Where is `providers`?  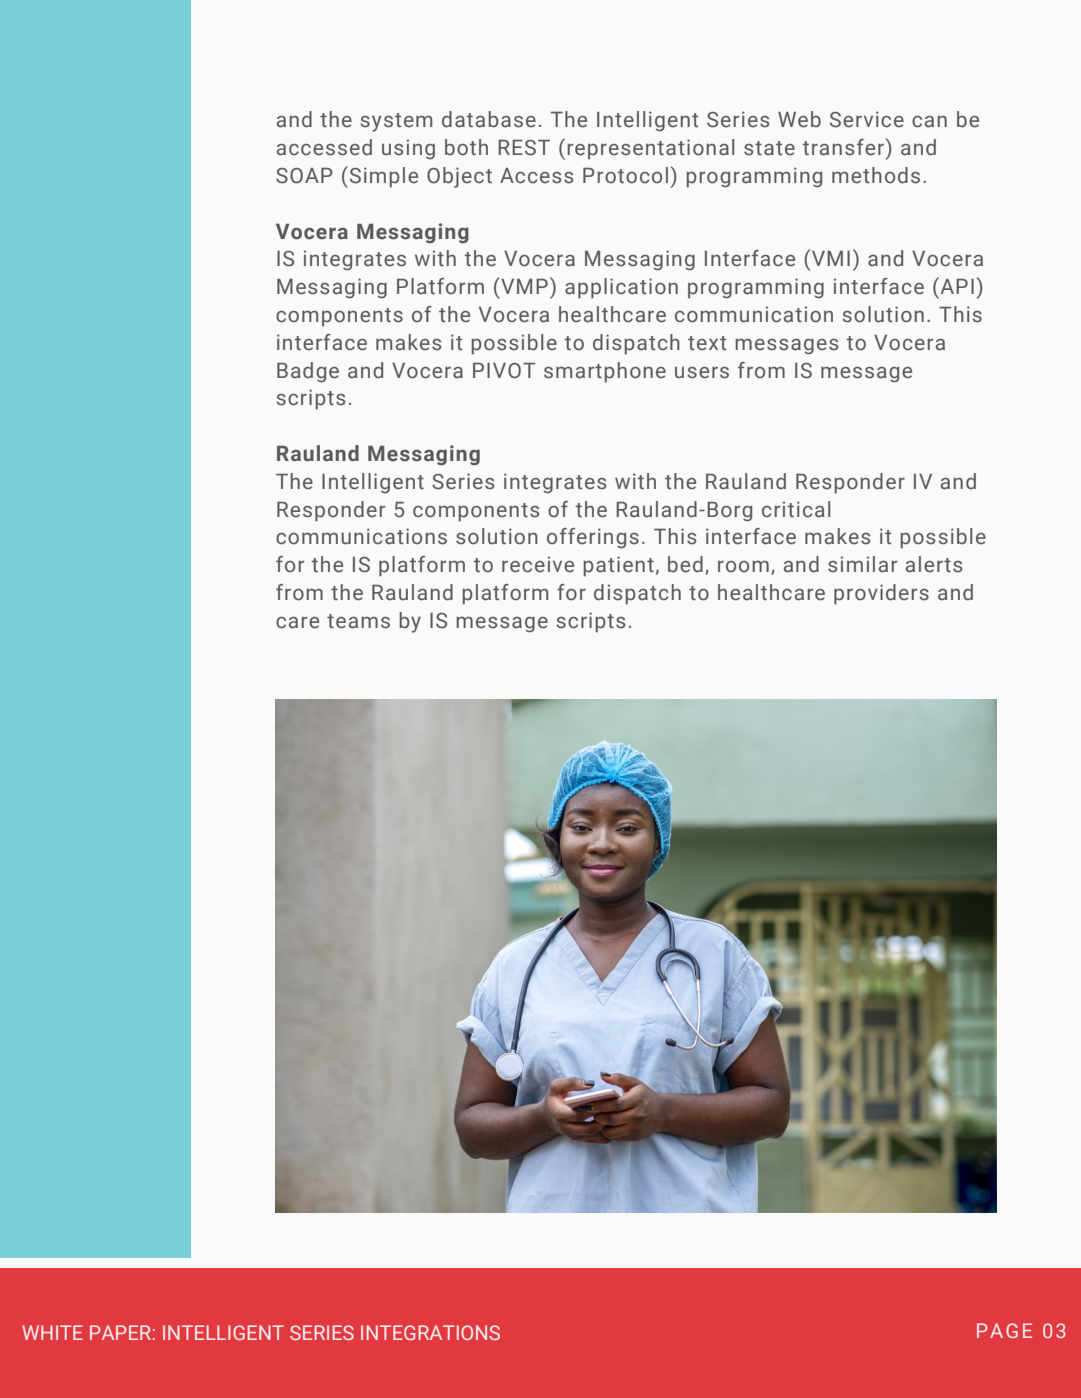
providers is located at coordinates (881, 594).
